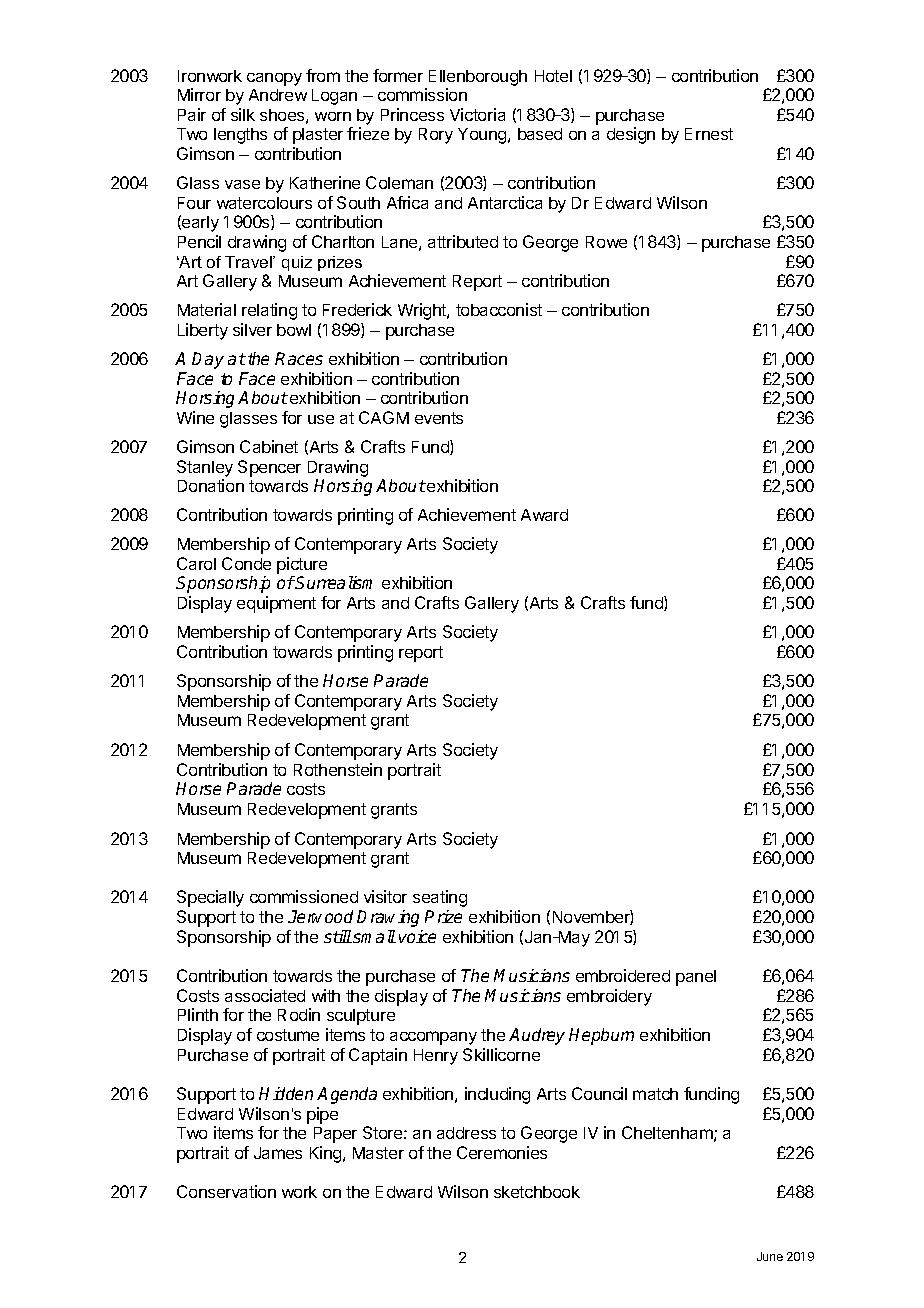 The height and width of the screenshot is (1308, 924). Describe the element at coordinates (709, 134) in the screenshot. I see `Ernest` at that location.
